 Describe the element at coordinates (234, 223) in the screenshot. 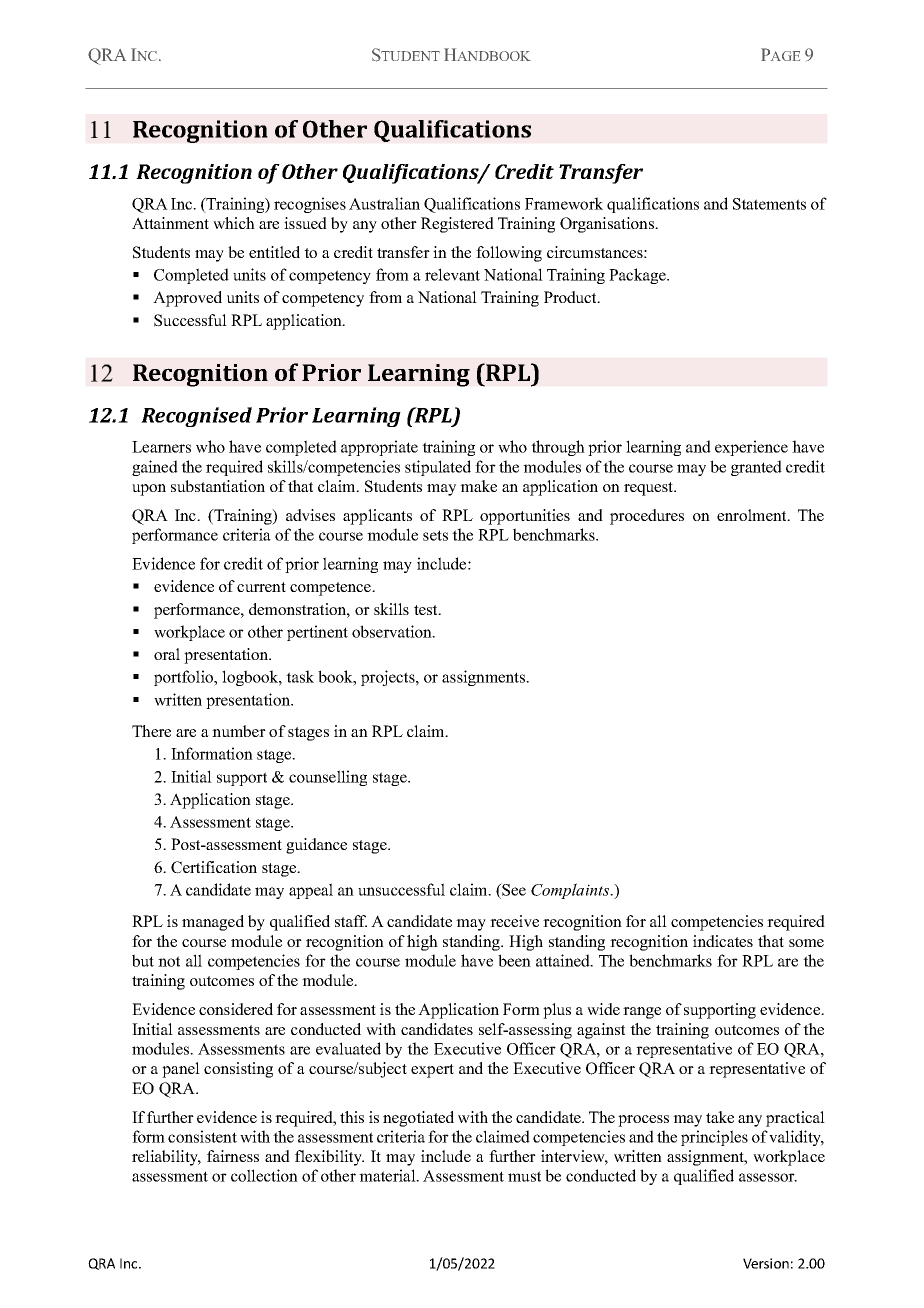

I see `which` at that location.
